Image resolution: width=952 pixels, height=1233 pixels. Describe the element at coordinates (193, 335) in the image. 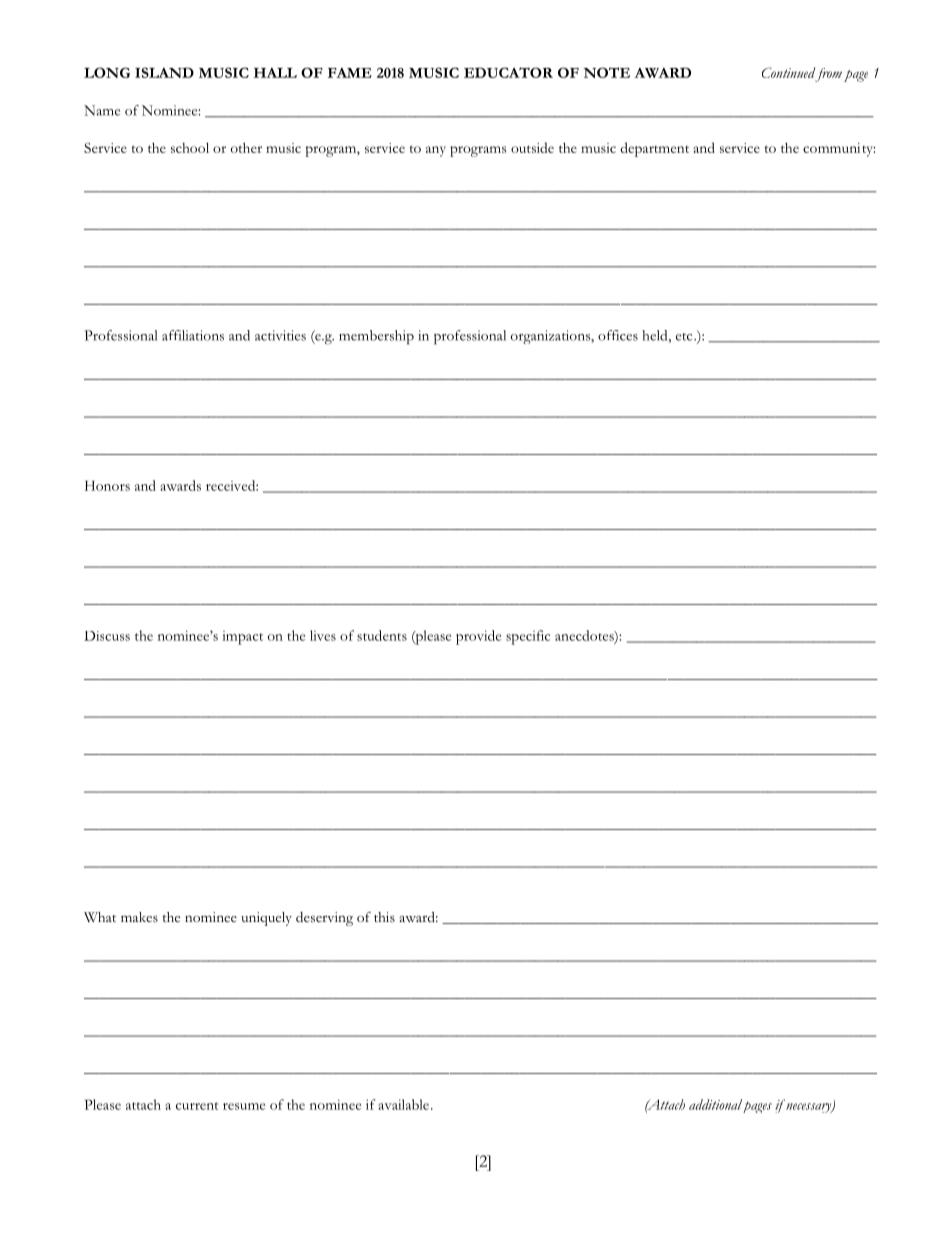

I see `affiliations` at that location.
